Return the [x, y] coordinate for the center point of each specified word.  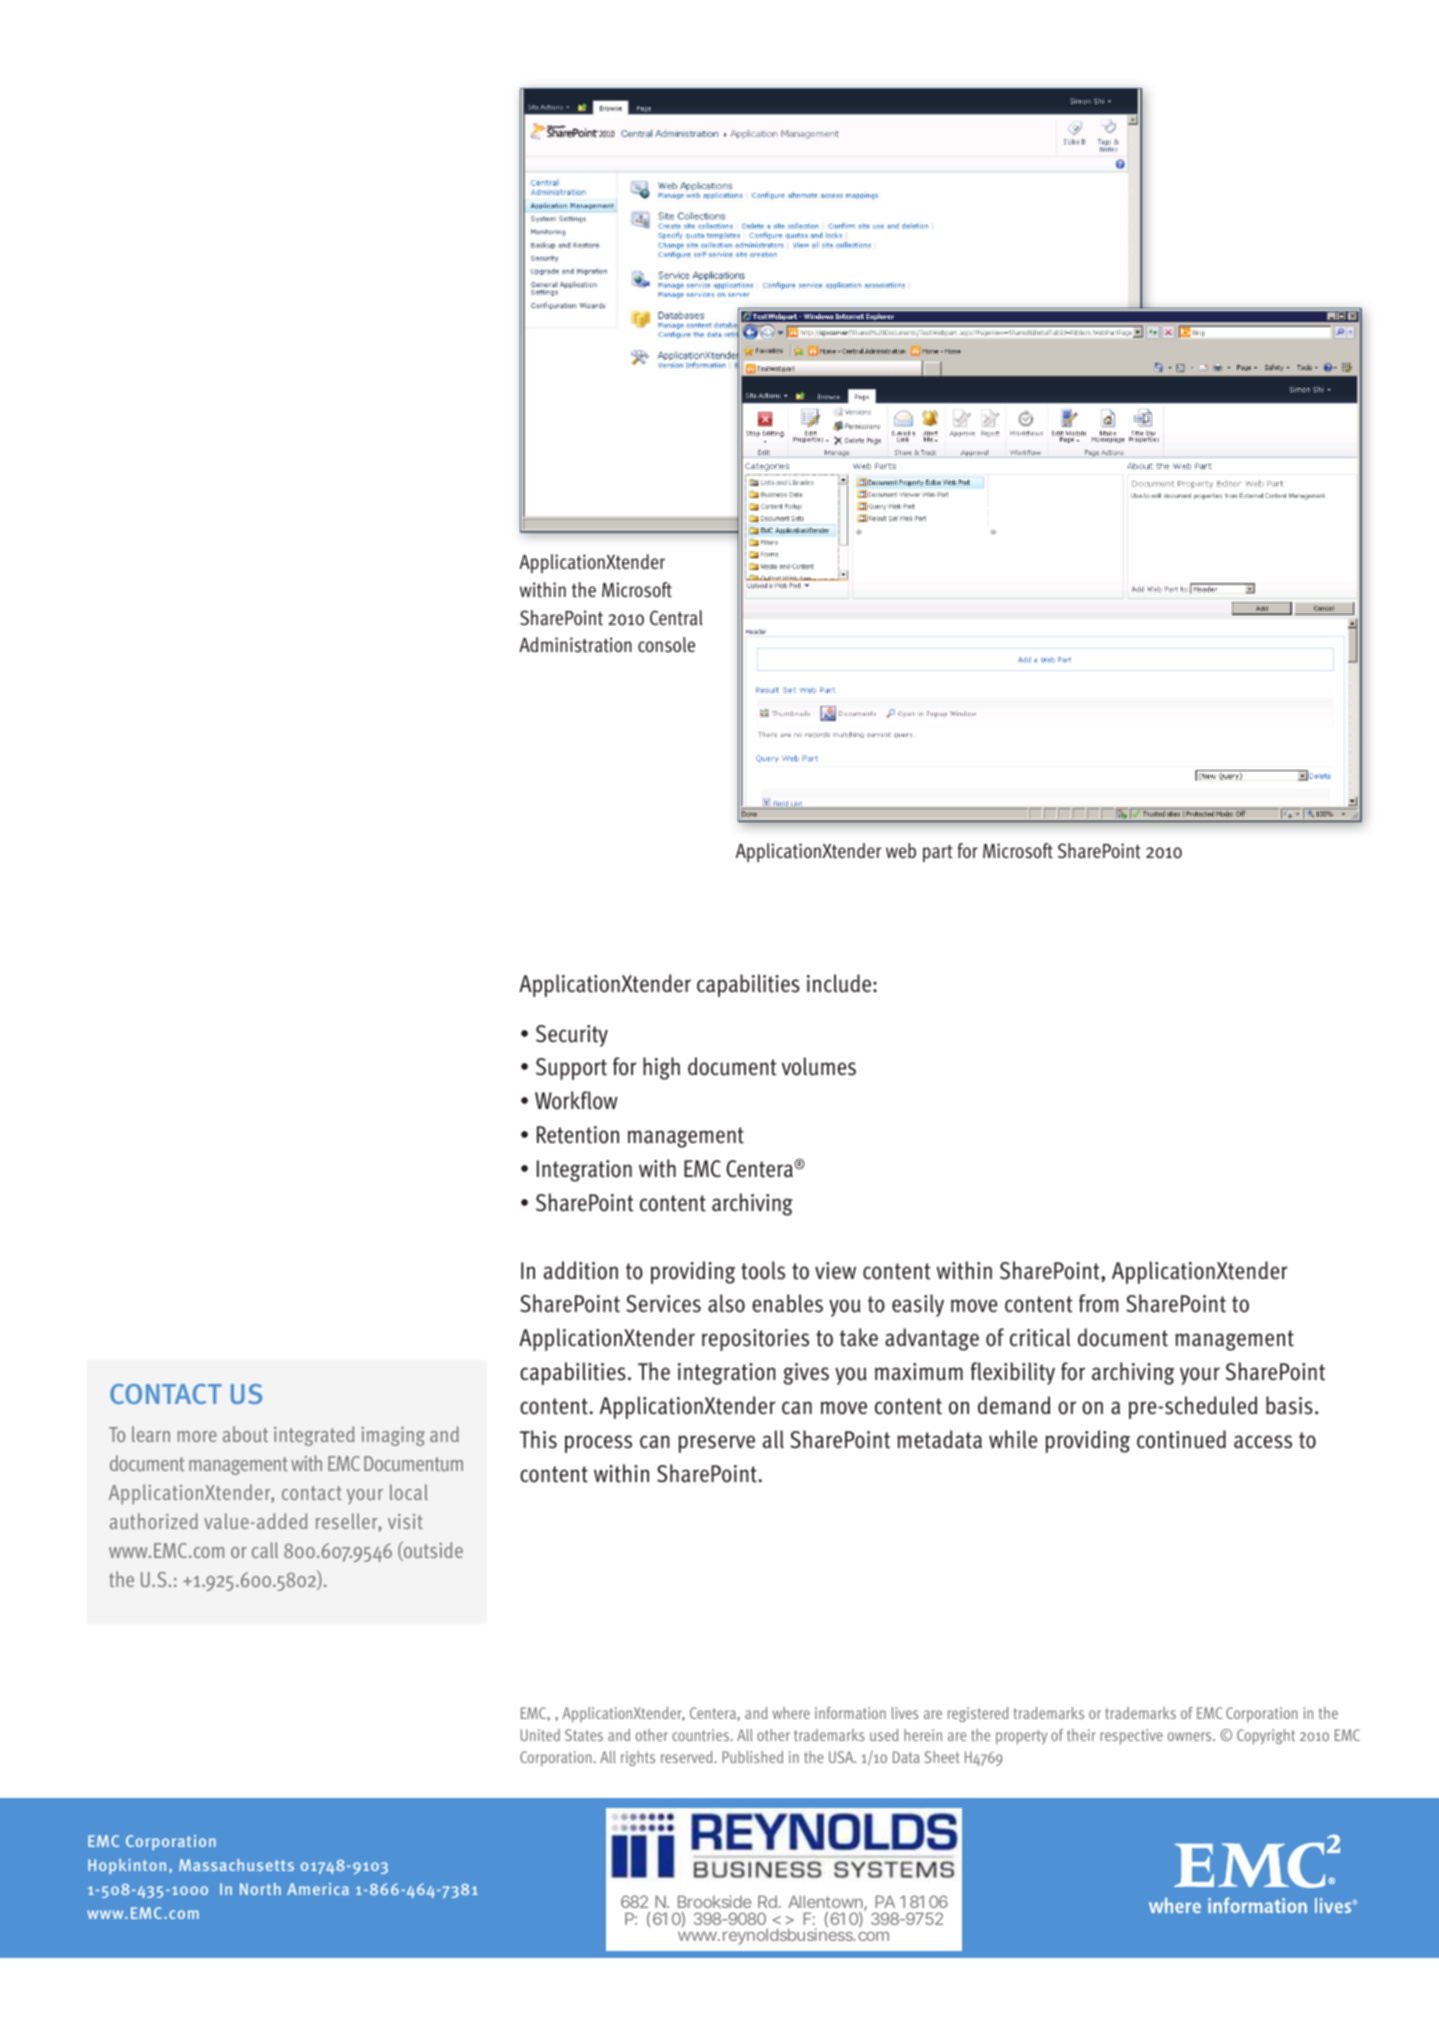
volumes [819, 1066]
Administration [575, 645]
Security [572, 1036]
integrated [314, 1436]
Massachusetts [236, 1865]
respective [1131, 1737]
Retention [578, 1135]
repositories [755, 1340]
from [1098, 1303]
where [791, 1713]
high [661, 1068]
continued [1181, 1439]
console [666, 645]
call [265, 1550]
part [938, 853]
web [901, 850]
